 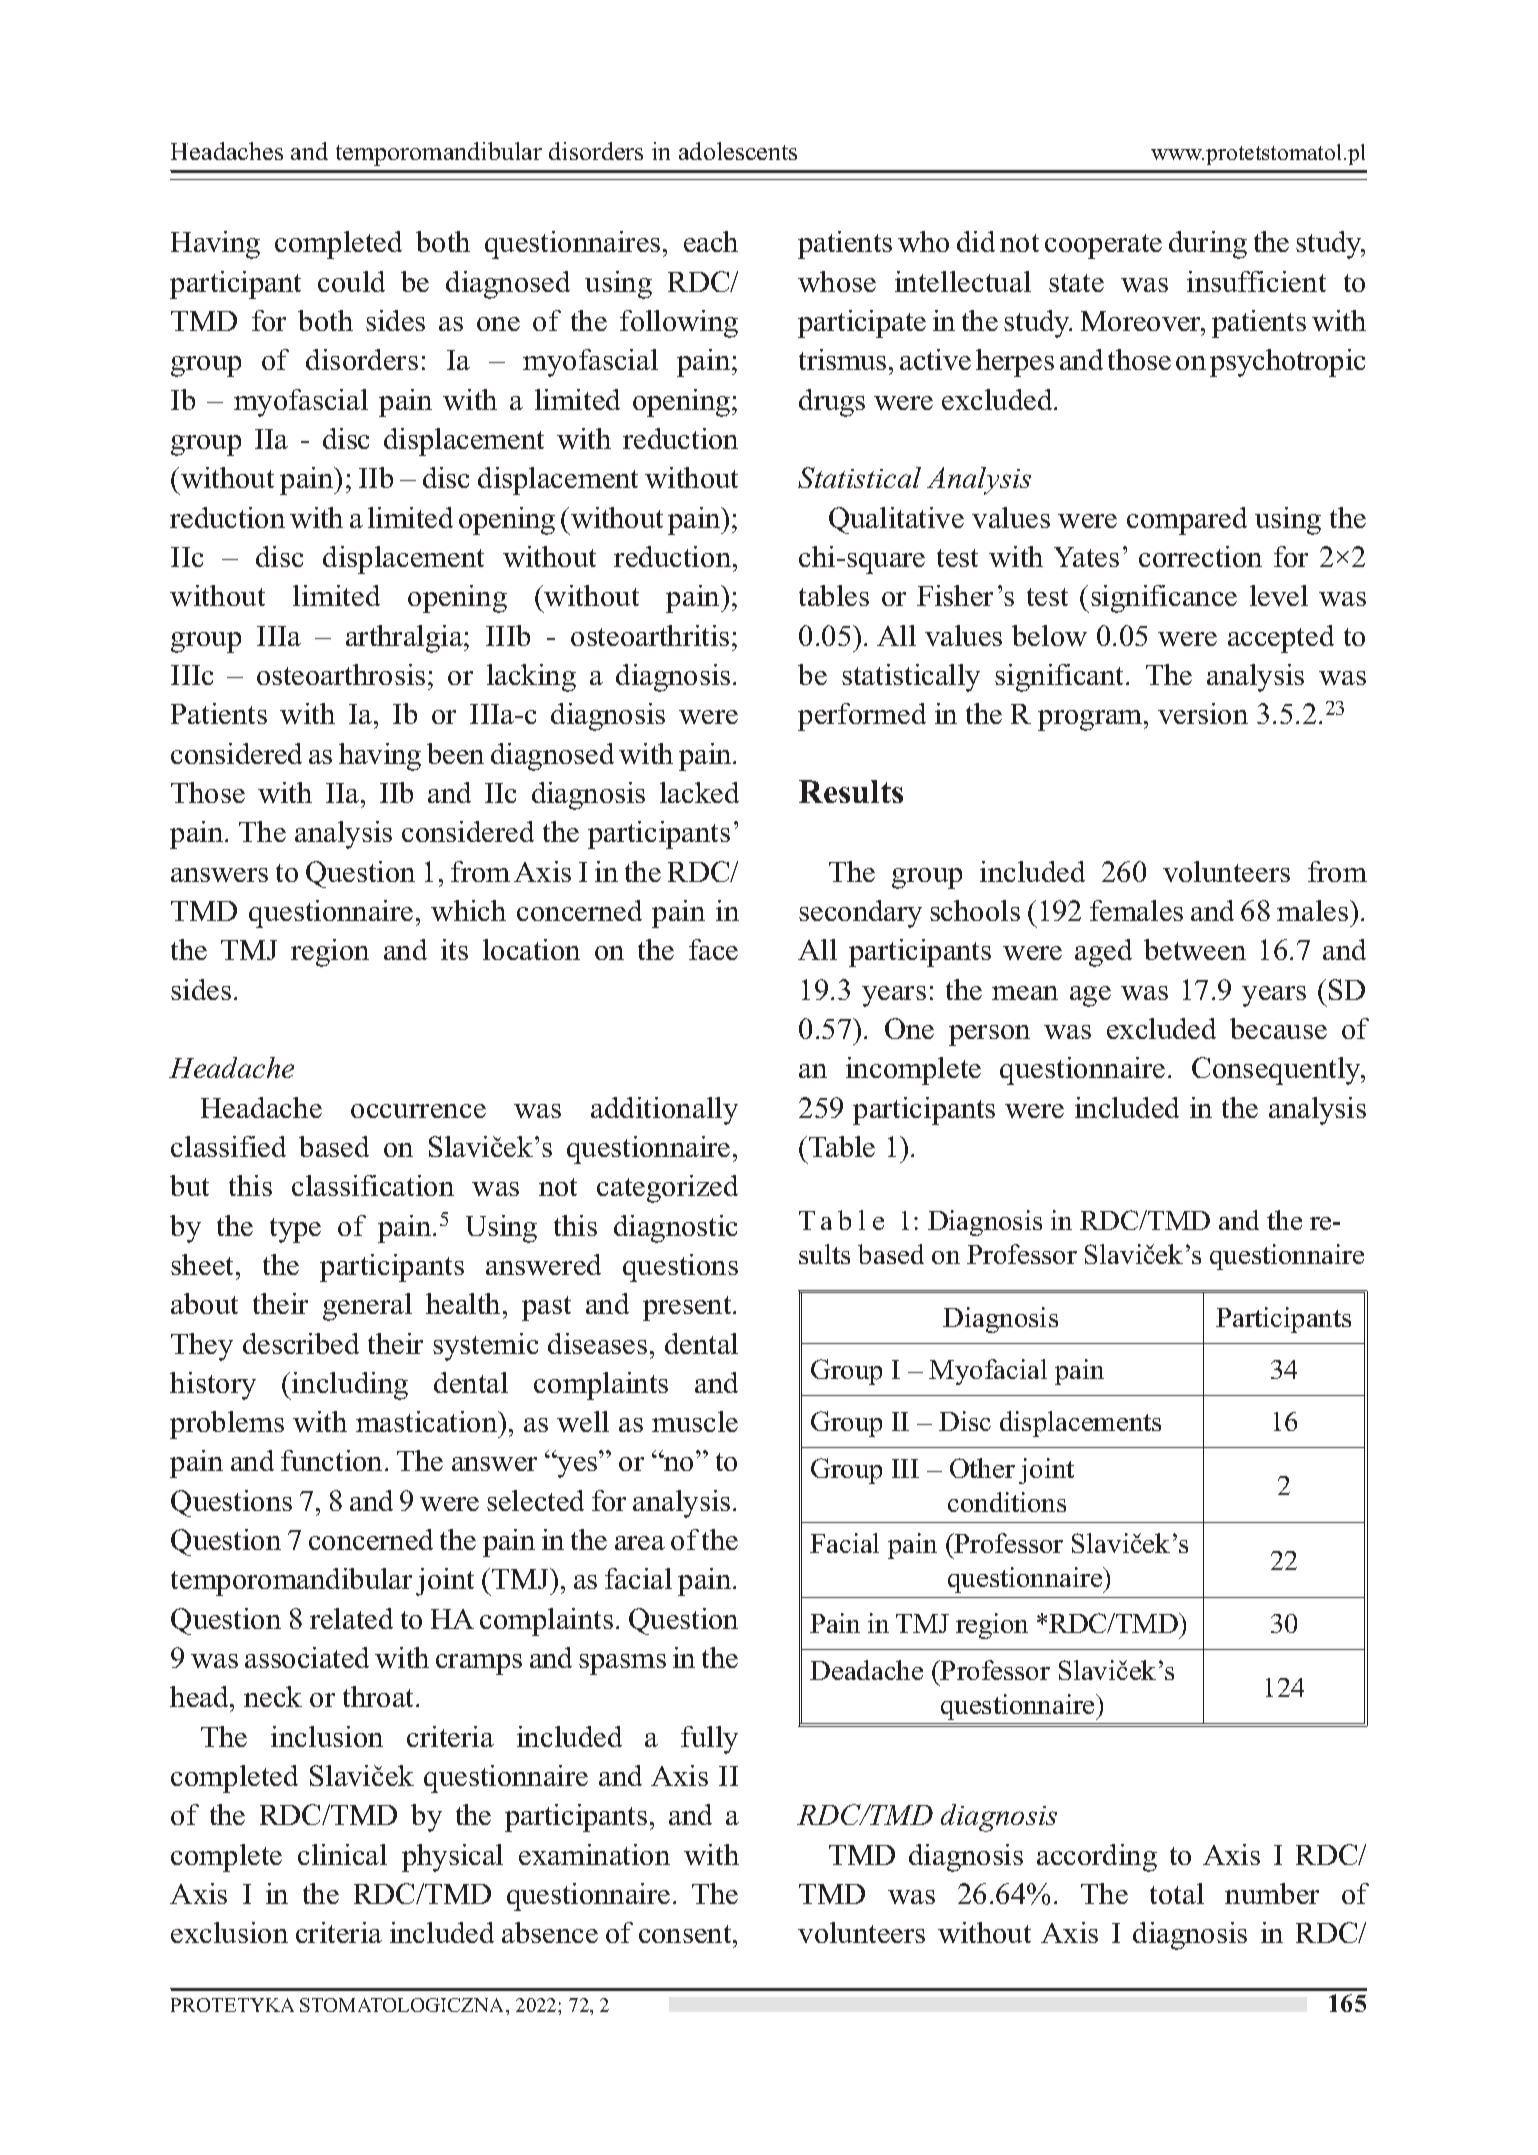 I want to click on each, so click(x=711, y=241).
